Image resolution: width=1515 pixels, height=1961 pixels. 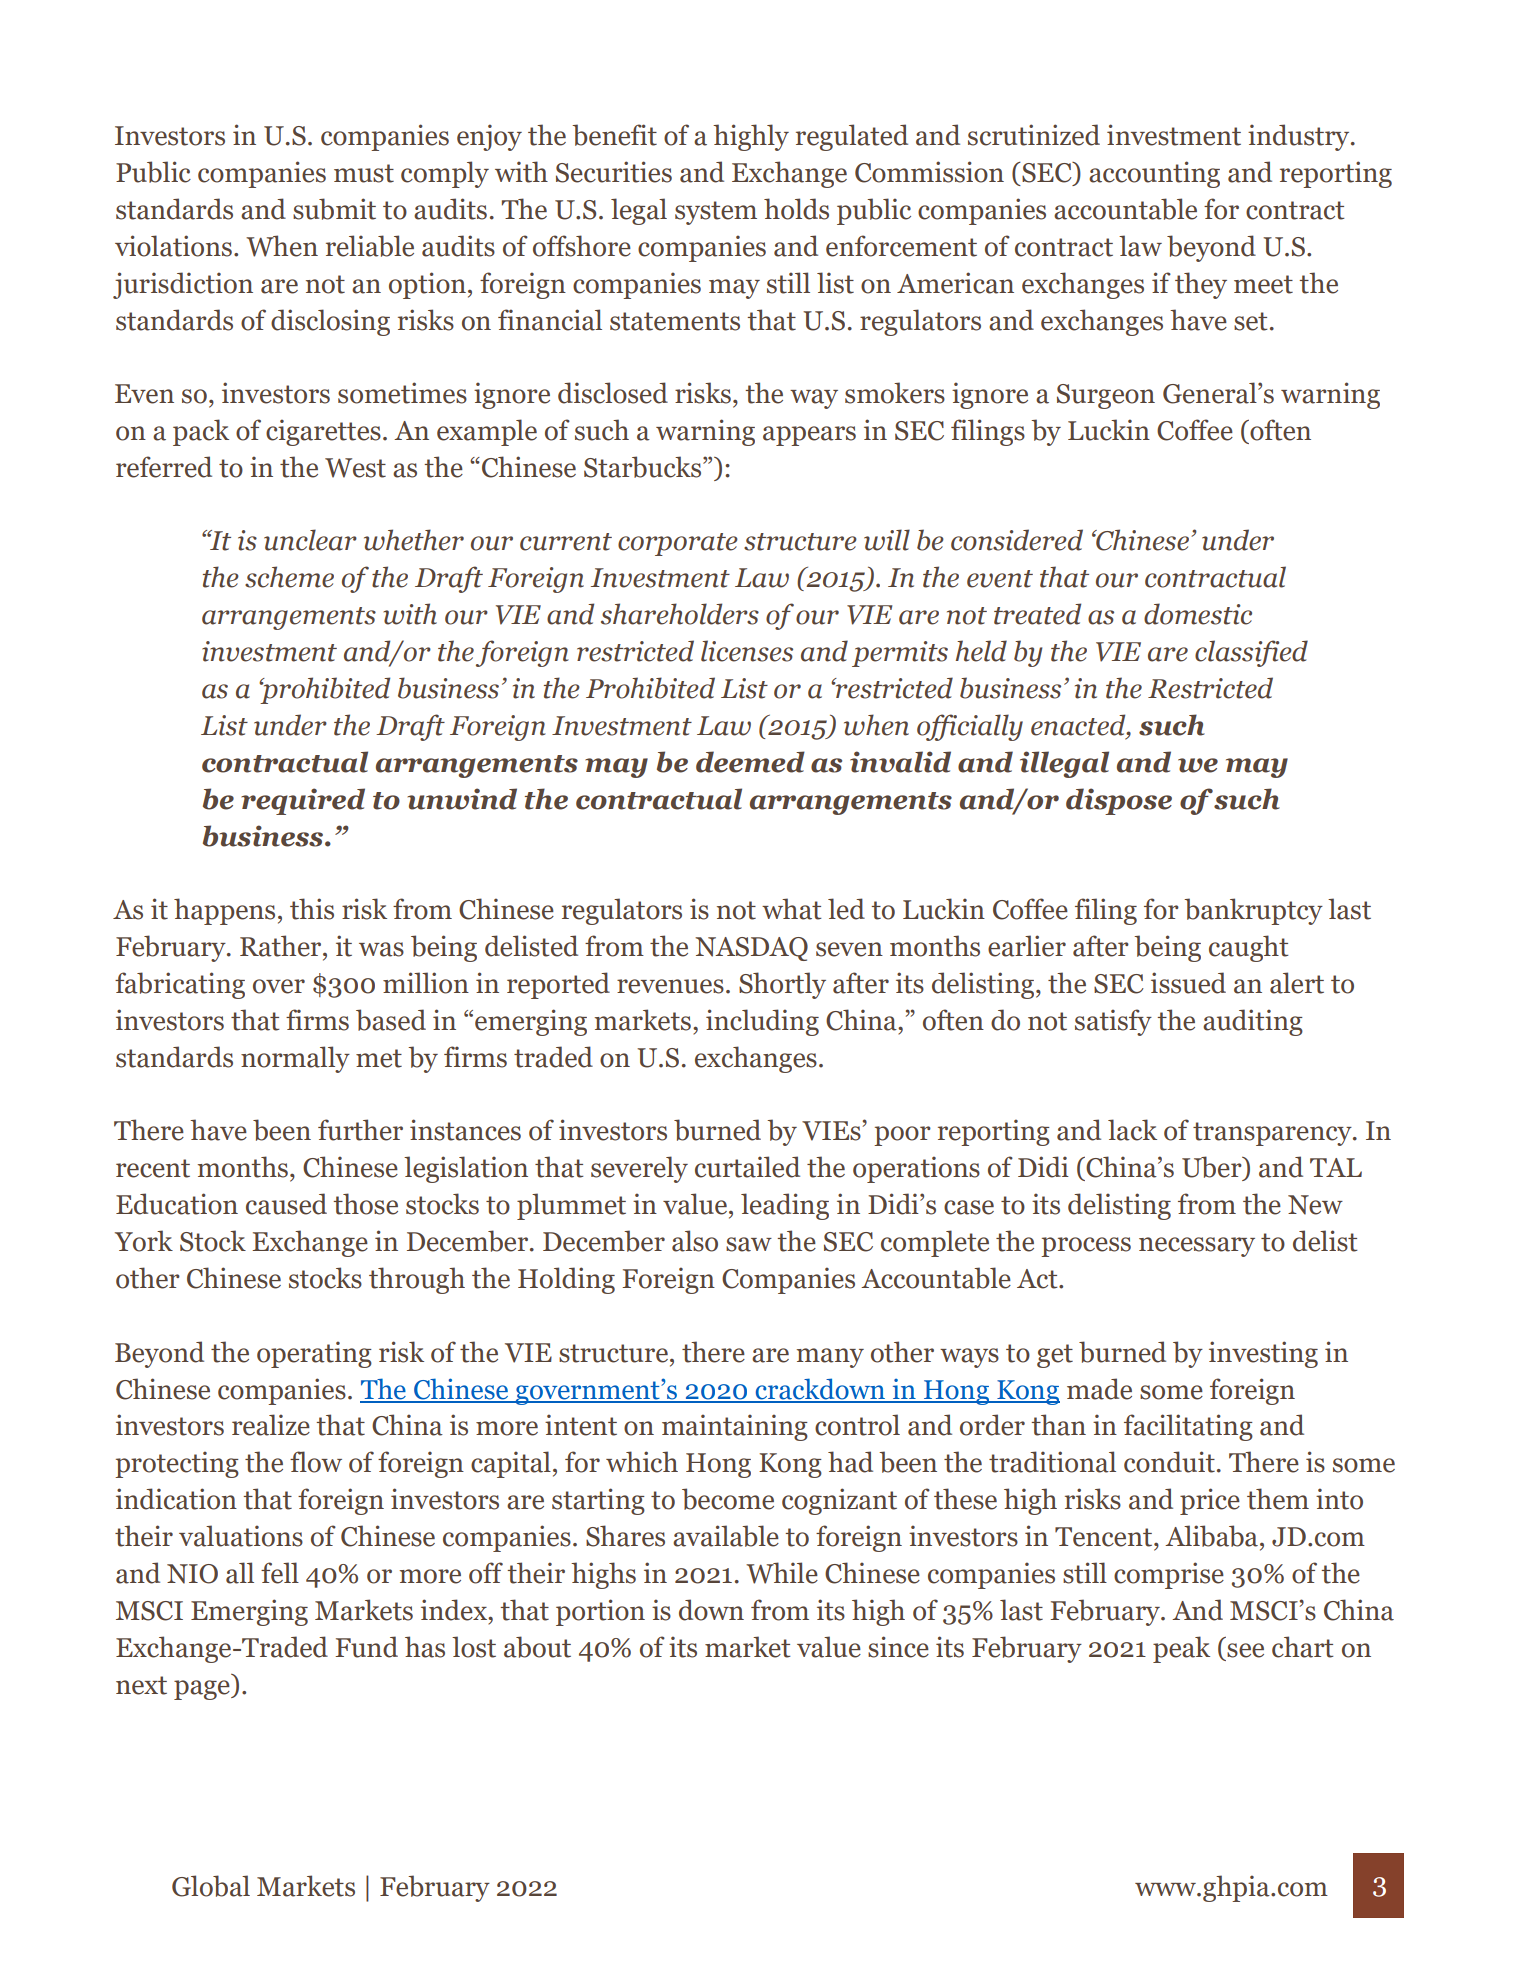 I want to click on required, so click(x=303, y=801).
